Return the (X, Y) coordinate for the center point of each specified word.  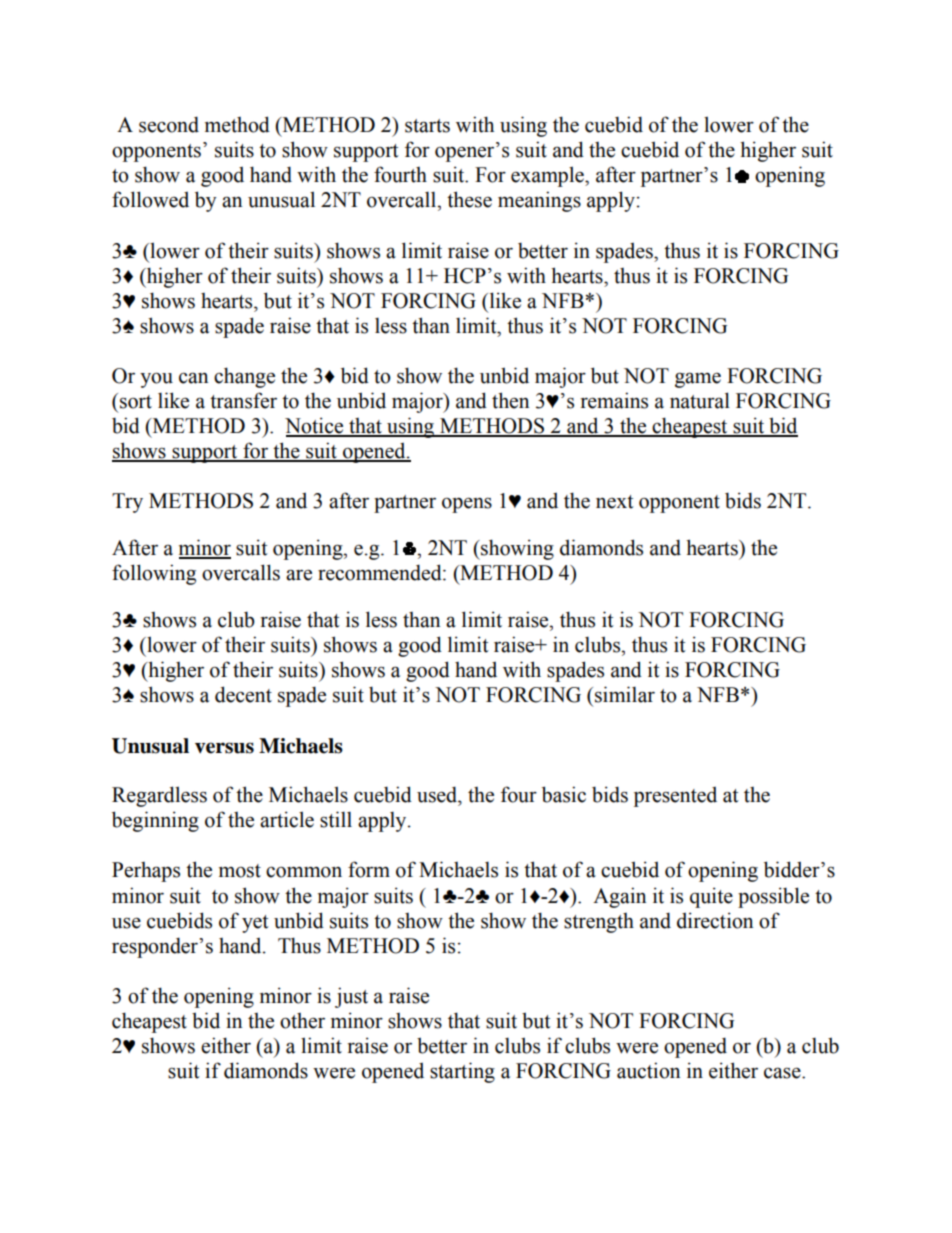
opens (467, 505)
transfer (243, 400)
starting (462, 1072)
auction (648, 1070)
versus (224, 748)
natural (700, 400)
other (302, 1021)
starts (427, 126)
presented (675, 796)
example (548, 176)
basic (564, 794)
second (169, 125)
